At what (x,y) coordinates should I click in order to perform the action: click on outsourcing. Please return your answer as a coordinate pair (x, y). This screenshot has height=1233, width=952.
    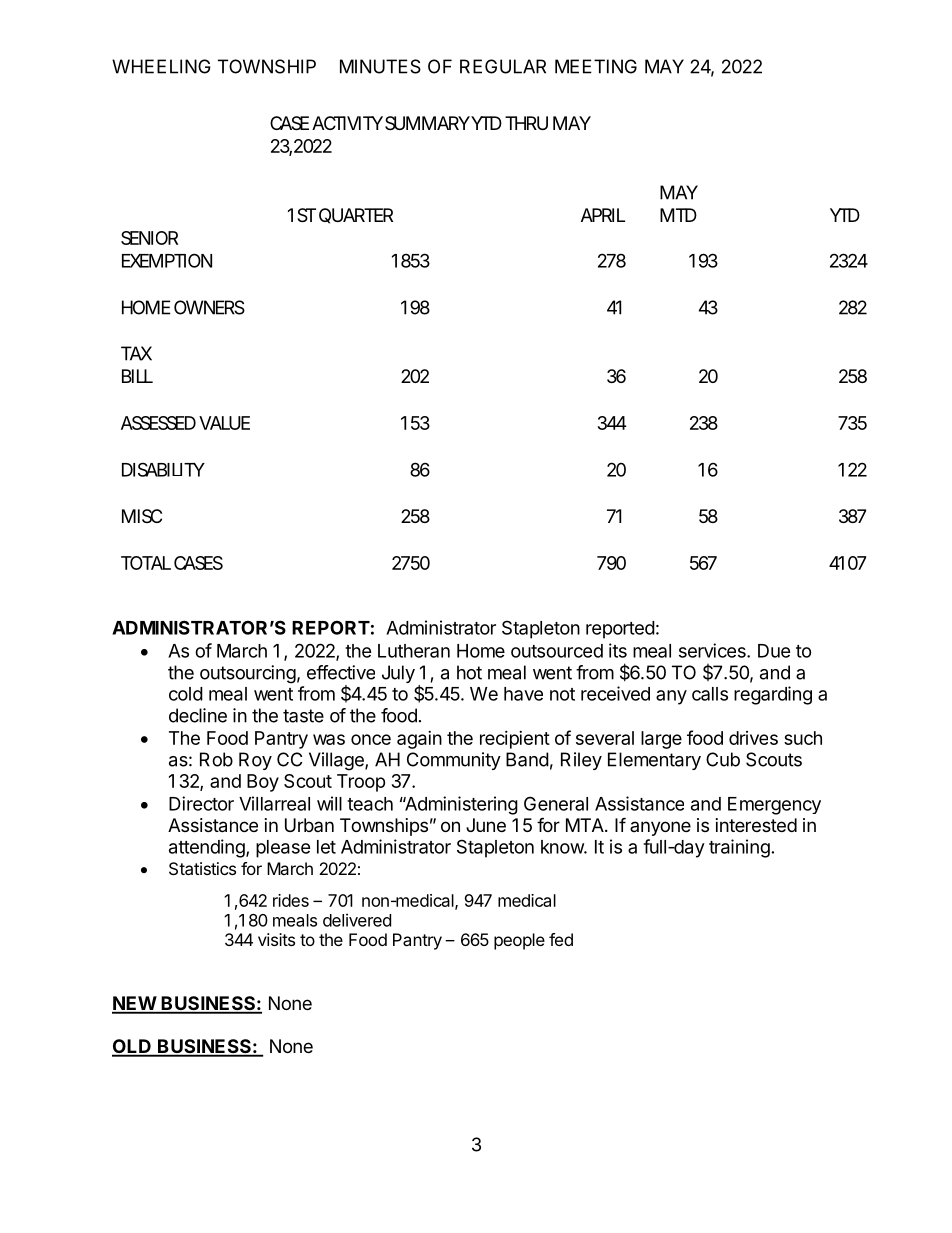
    Looking at the image, I should click on (248, 674).
